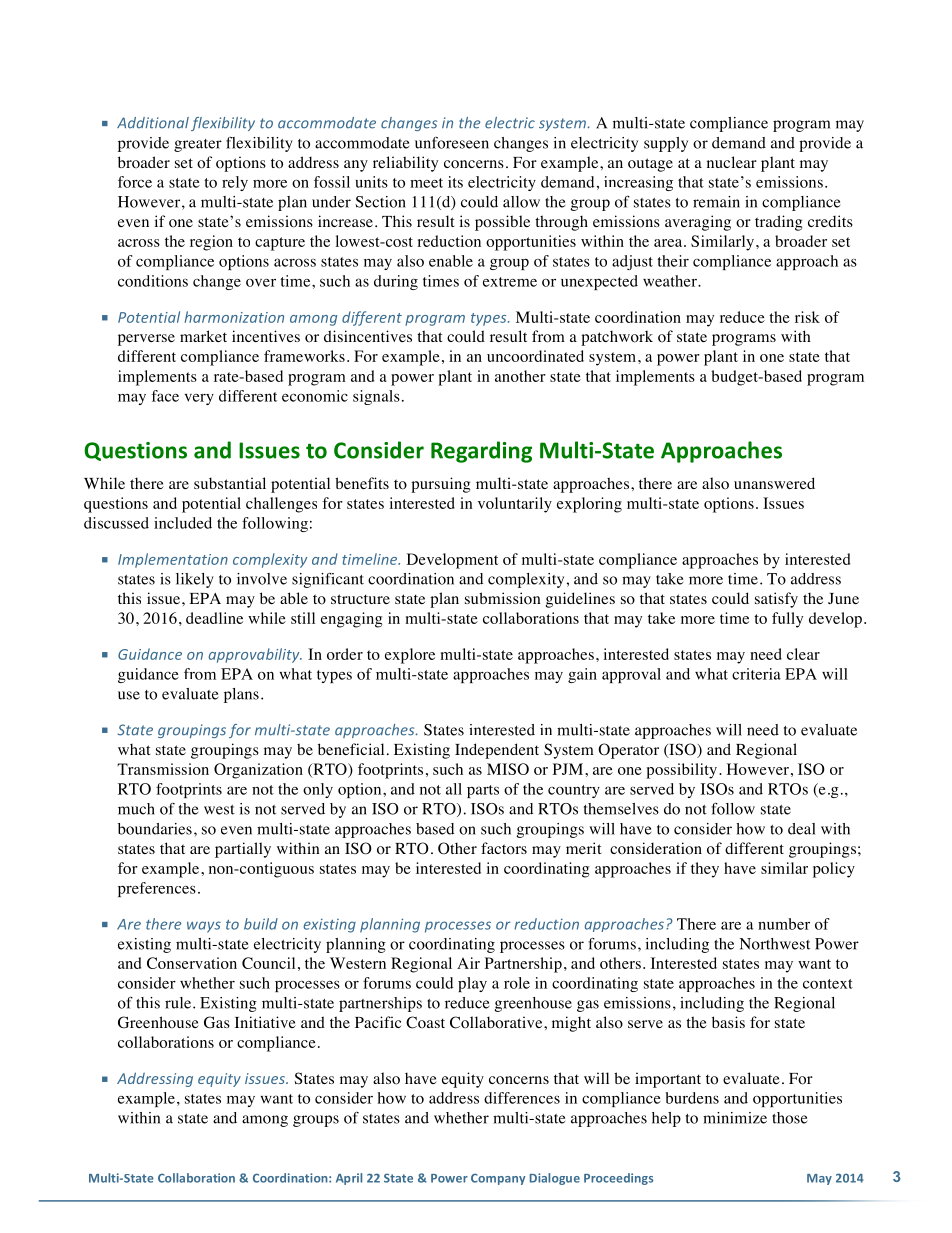 This image has height=1233, width=952. I want to click on submission, so click(503, 598).
